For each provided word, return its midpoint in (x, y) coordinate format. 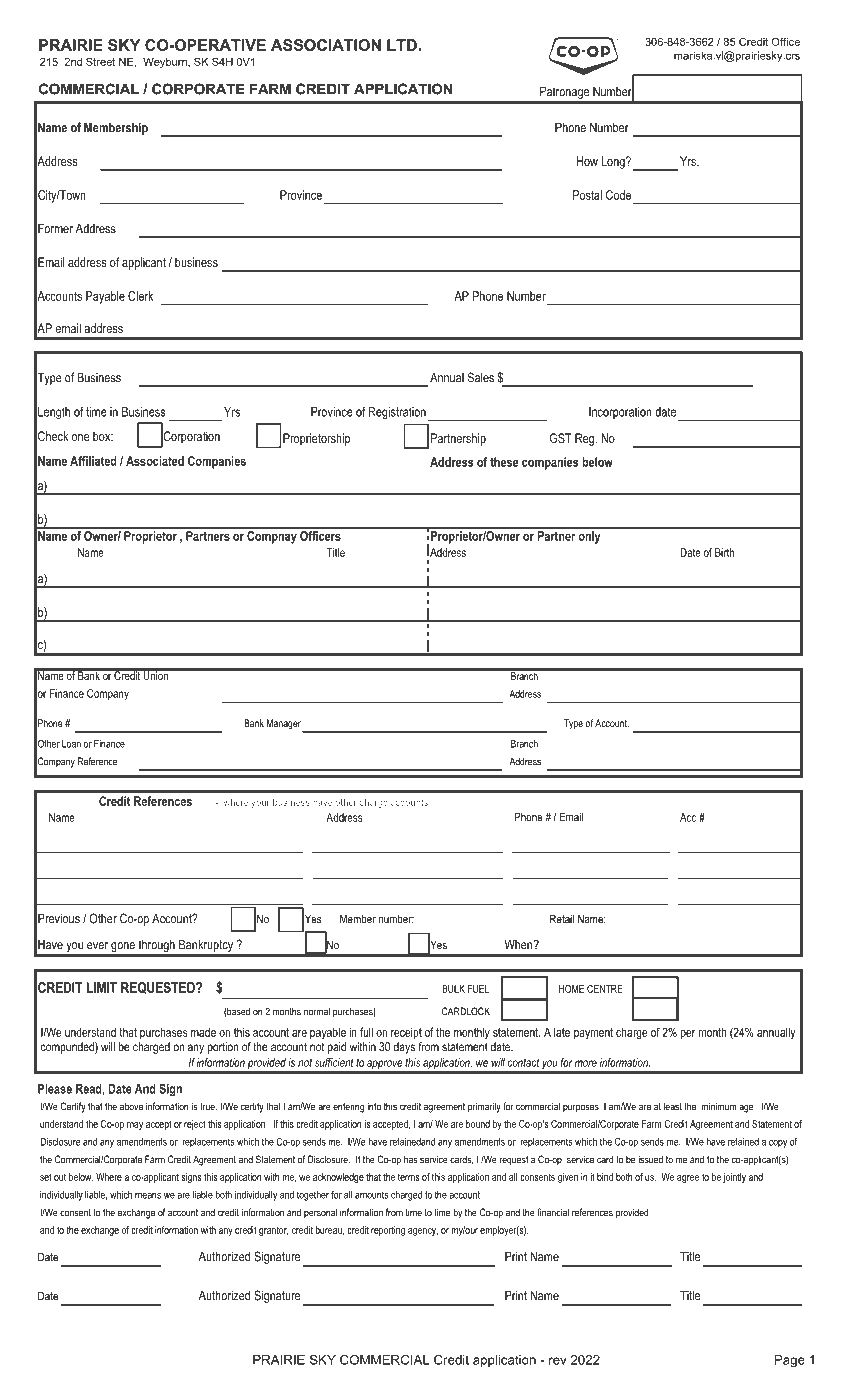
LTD (403, 45)
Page (790, 1361)
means (148, 1196)
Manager (285, 725)
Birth (724, 552)
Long (614, 162)
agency (423, 1232)
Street (100, 61)
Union (156, 674)
